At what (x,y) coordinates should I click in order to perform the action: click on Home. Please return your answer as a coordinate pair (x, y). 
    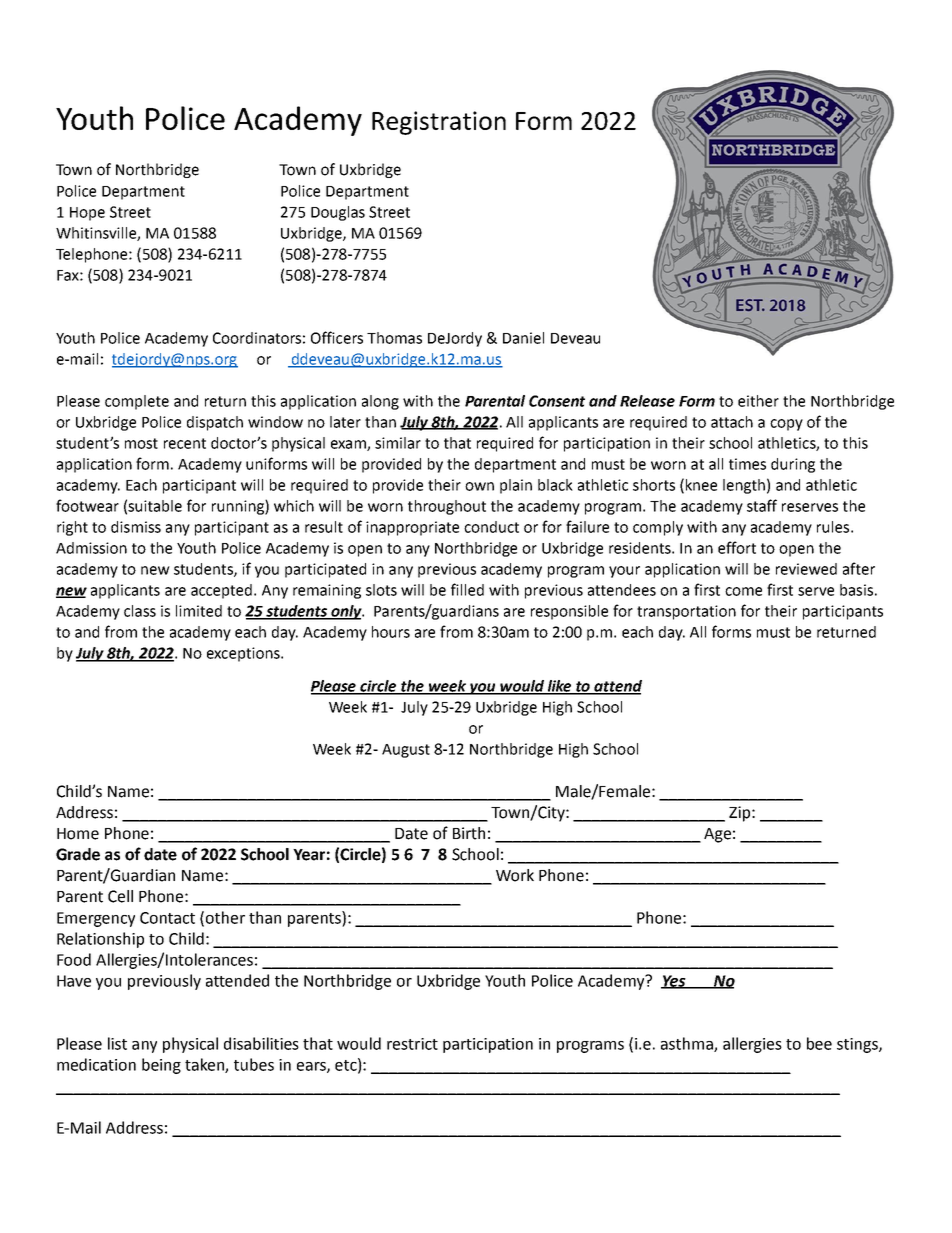
    Looking at the image, I should click on (78, 834).
